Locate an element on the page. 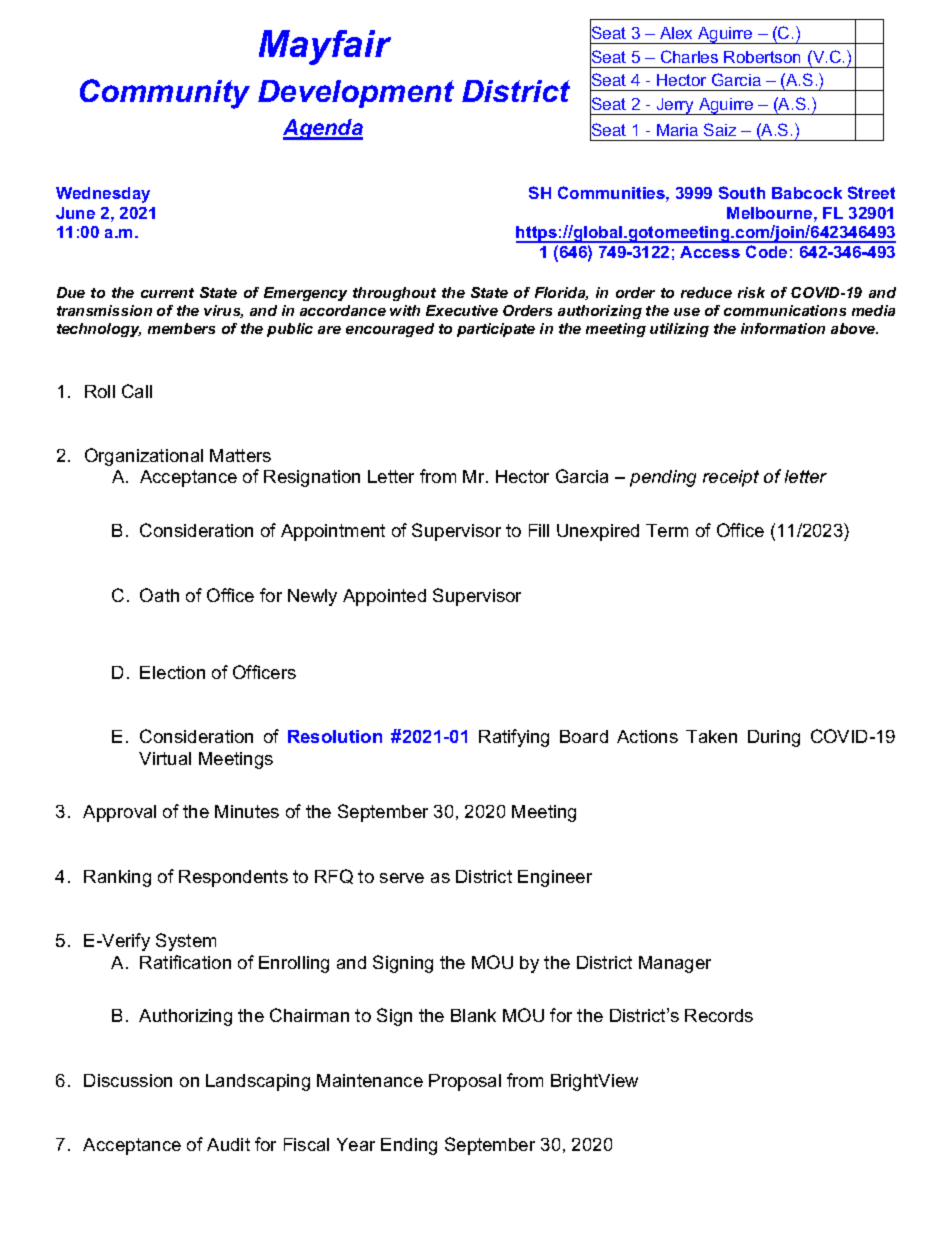 The height and width of the image is (1233, 952). During is located at coordinates (774, 738).
